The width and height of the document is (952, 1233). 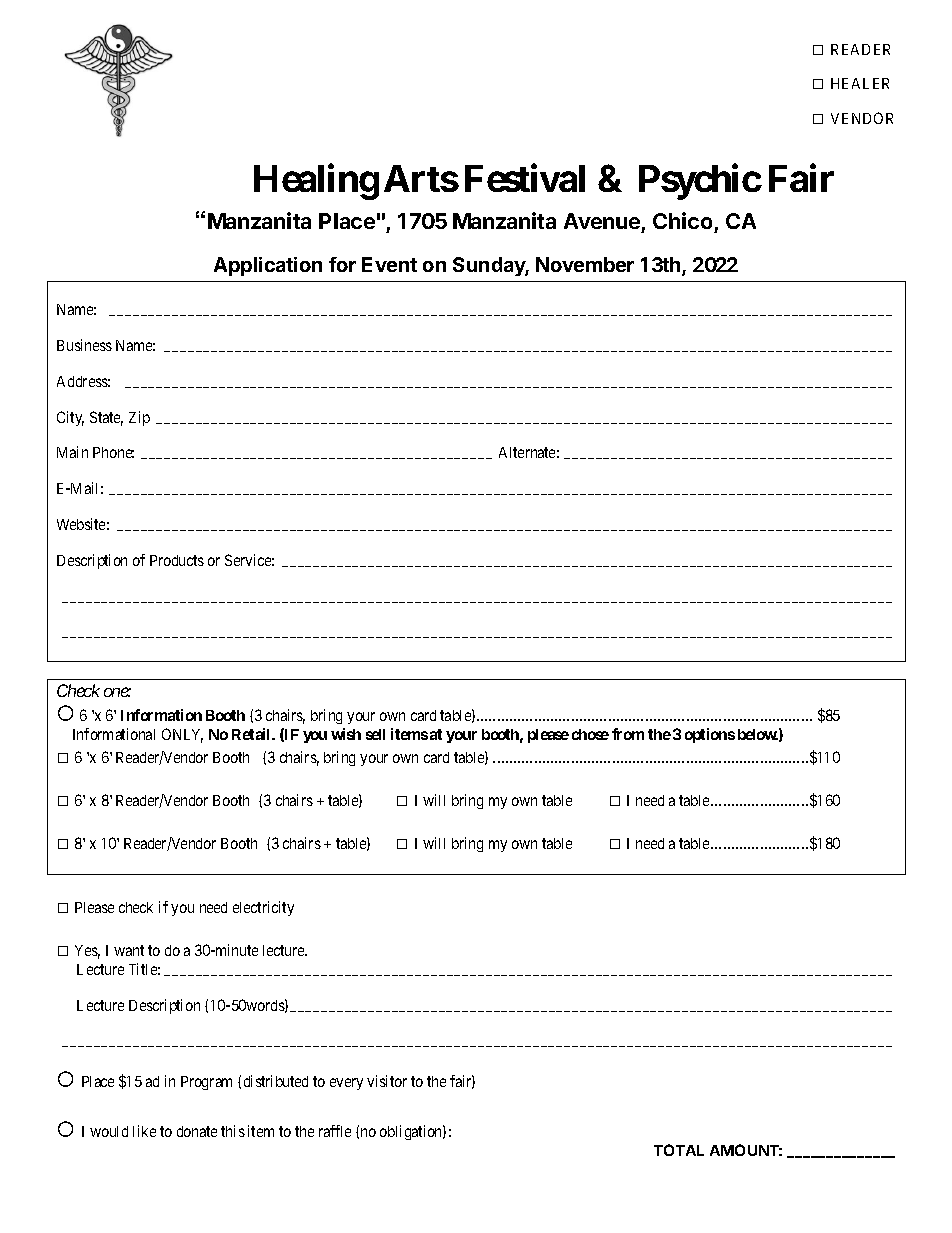 I want to click on Application, so click(x=268, y=266).
